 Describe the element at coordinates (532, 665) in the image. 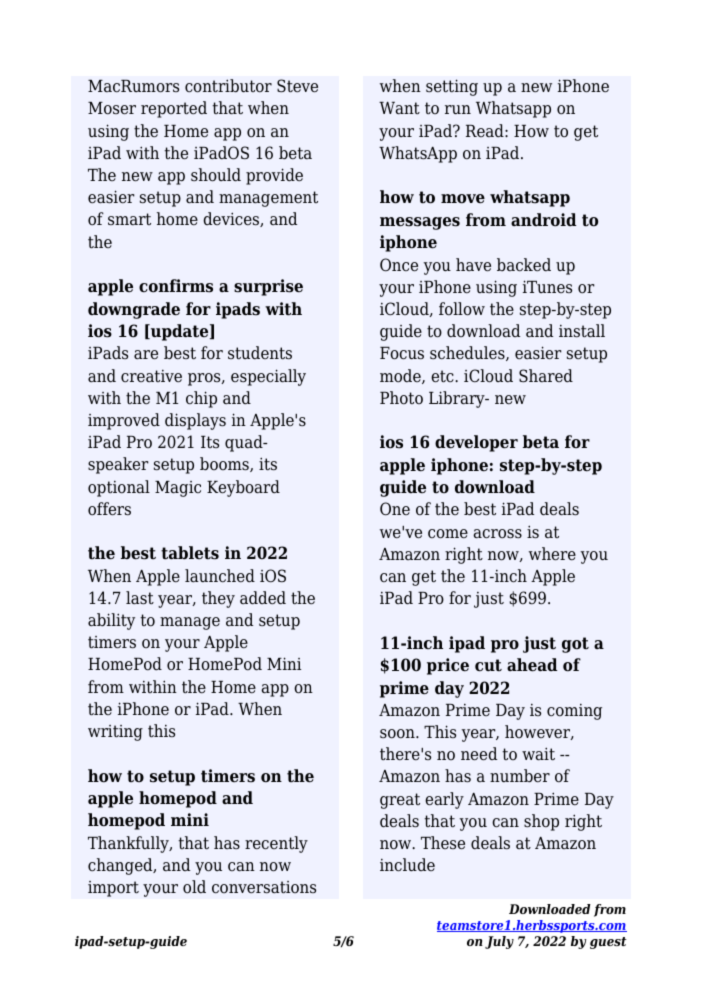

I see `ahead` at that location.
